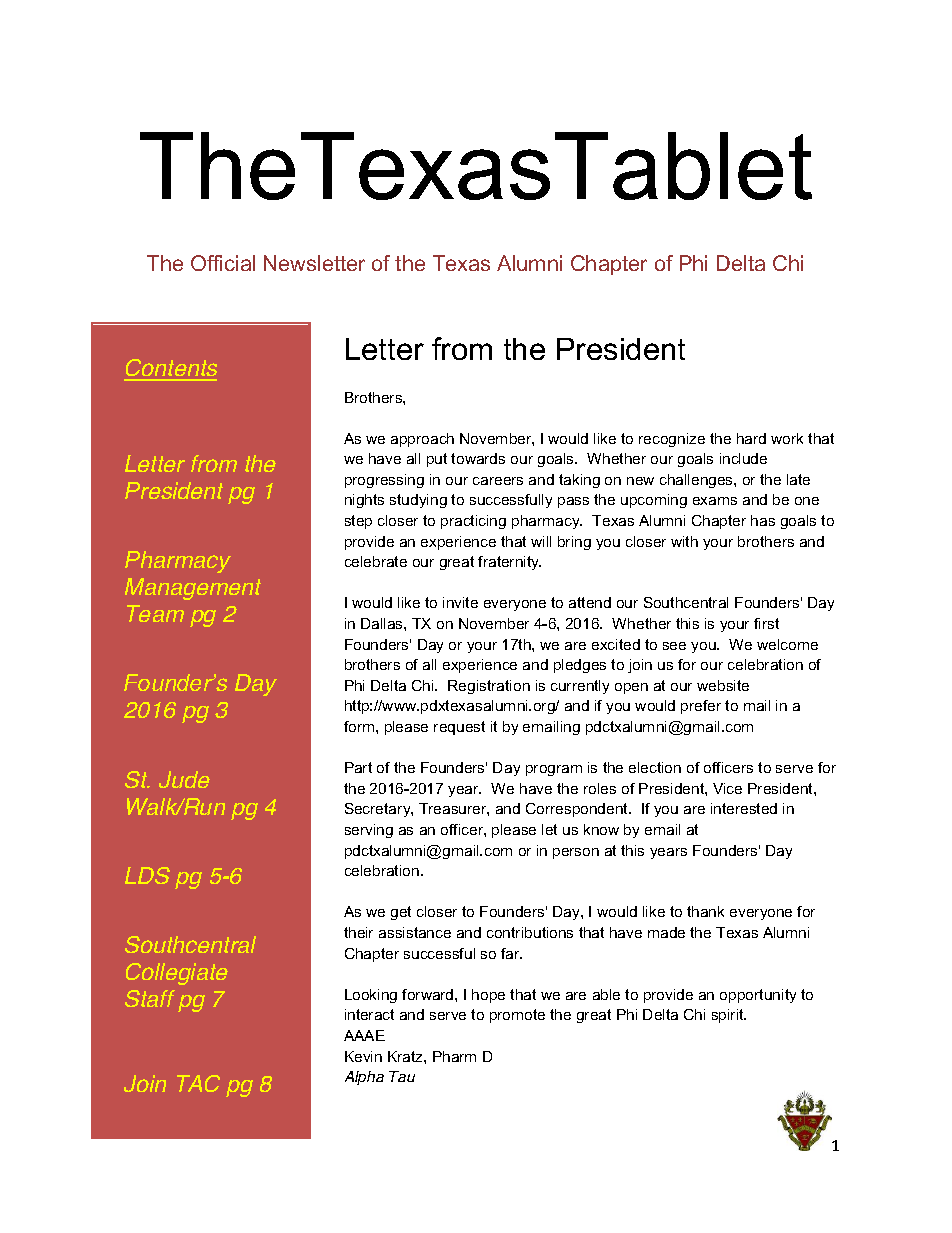 The image size is (952, 1233). What do you see at coordinates (422, 440) in the document?
I see `approach` at bounding box center [422, 440].
